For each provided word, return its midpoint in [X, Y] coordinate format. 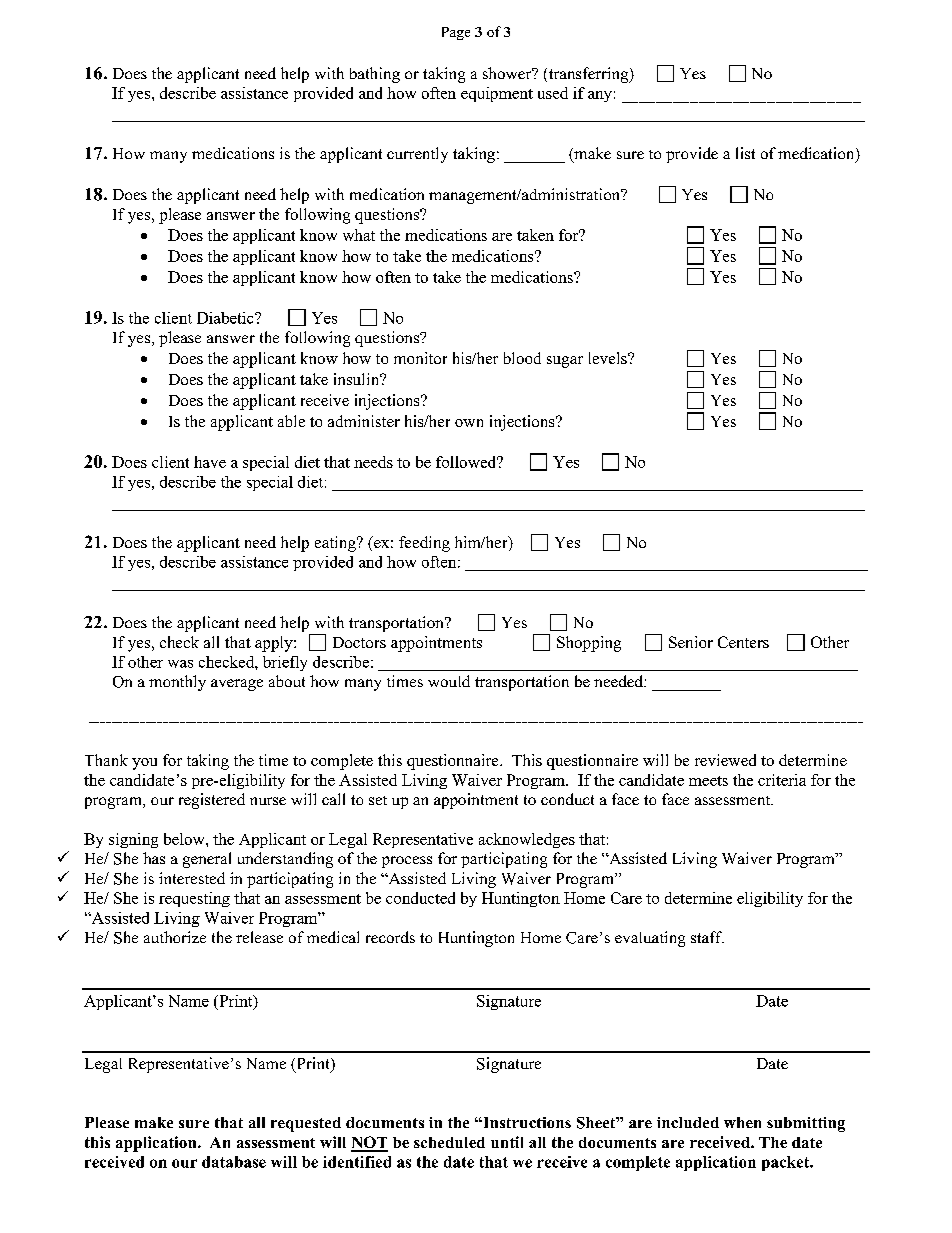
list [745, 153]
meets [708, 781]
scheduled [449, 1142]
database [234, 1162]
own [469, 423]
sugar [565, 362]
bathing [375, 75]
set [378, 800]
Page [456, 33]
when [742, 1122]
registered [212, 801]
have [210, 462]
